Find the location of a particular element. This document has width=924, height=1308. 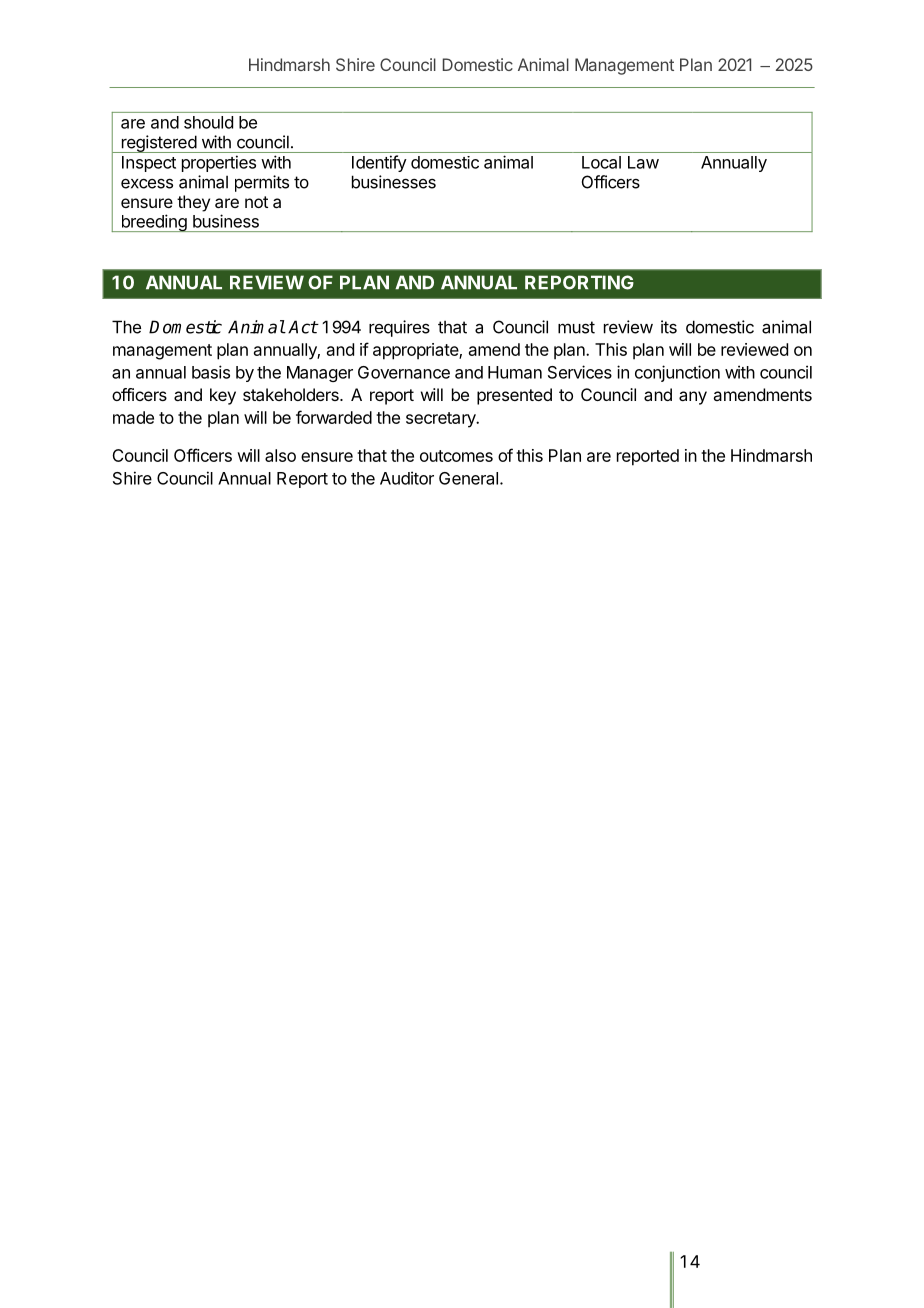

Auditor is located at coordinates (407, 478).
